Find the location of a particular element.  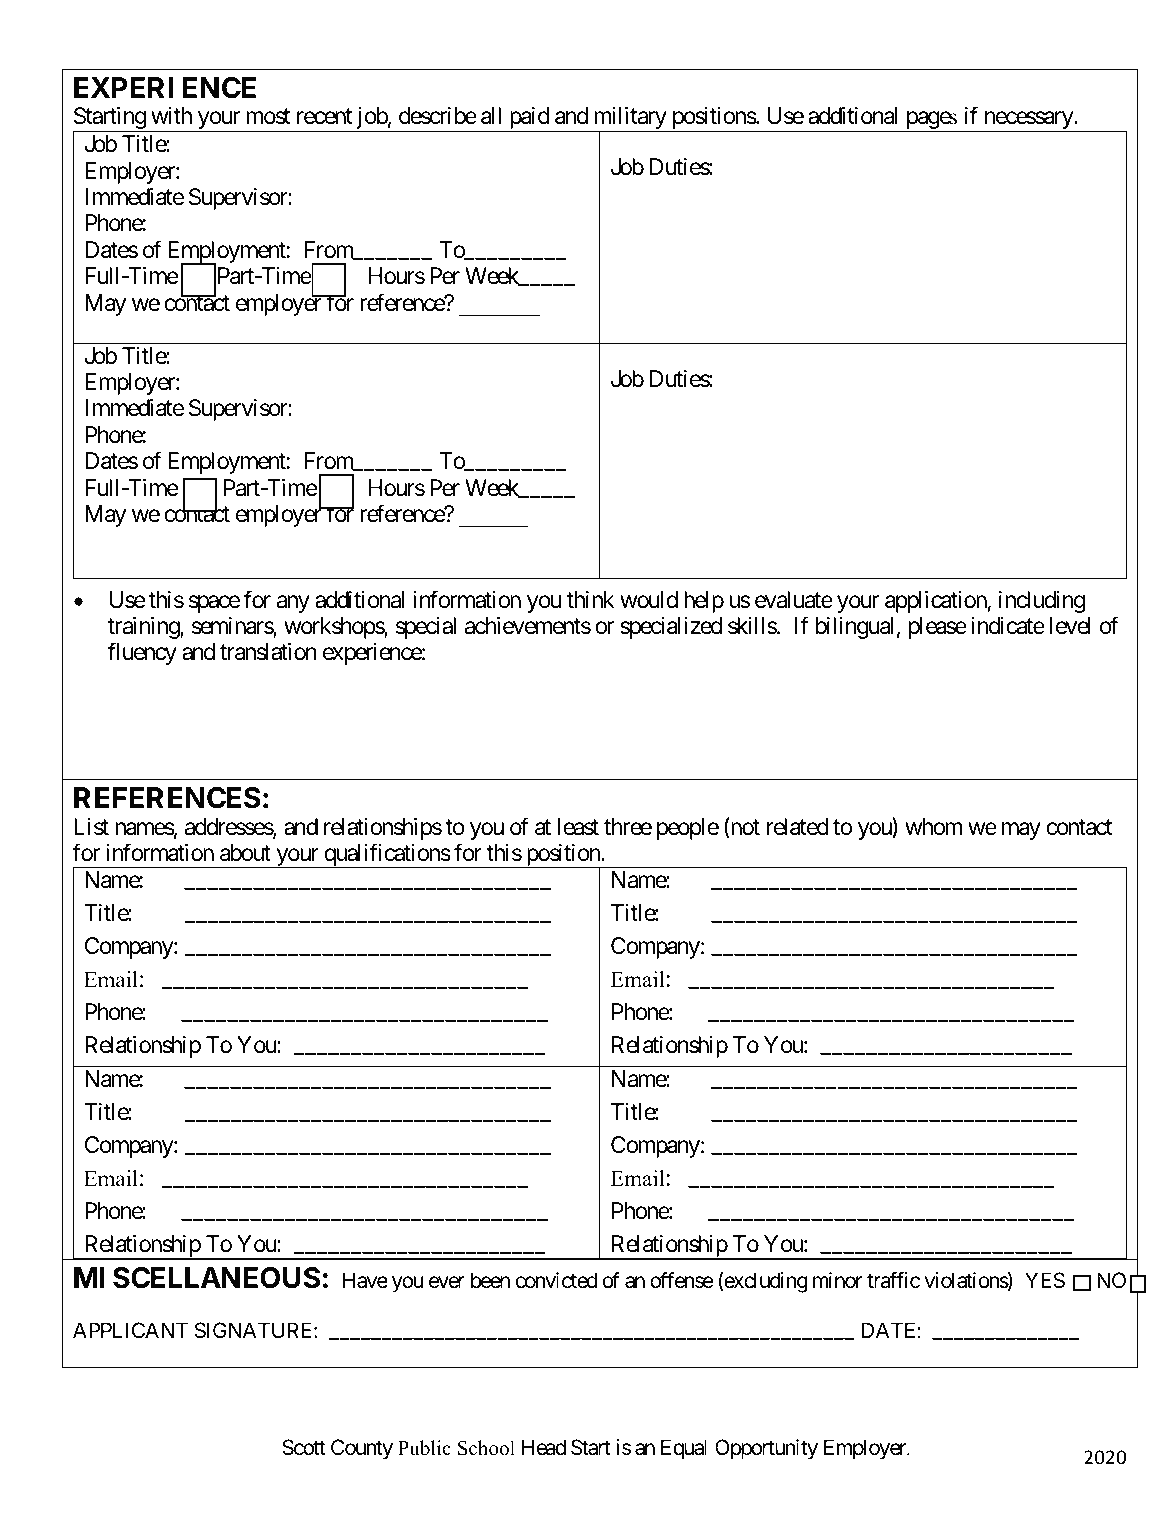

about is located at coordinates (245, 853).
